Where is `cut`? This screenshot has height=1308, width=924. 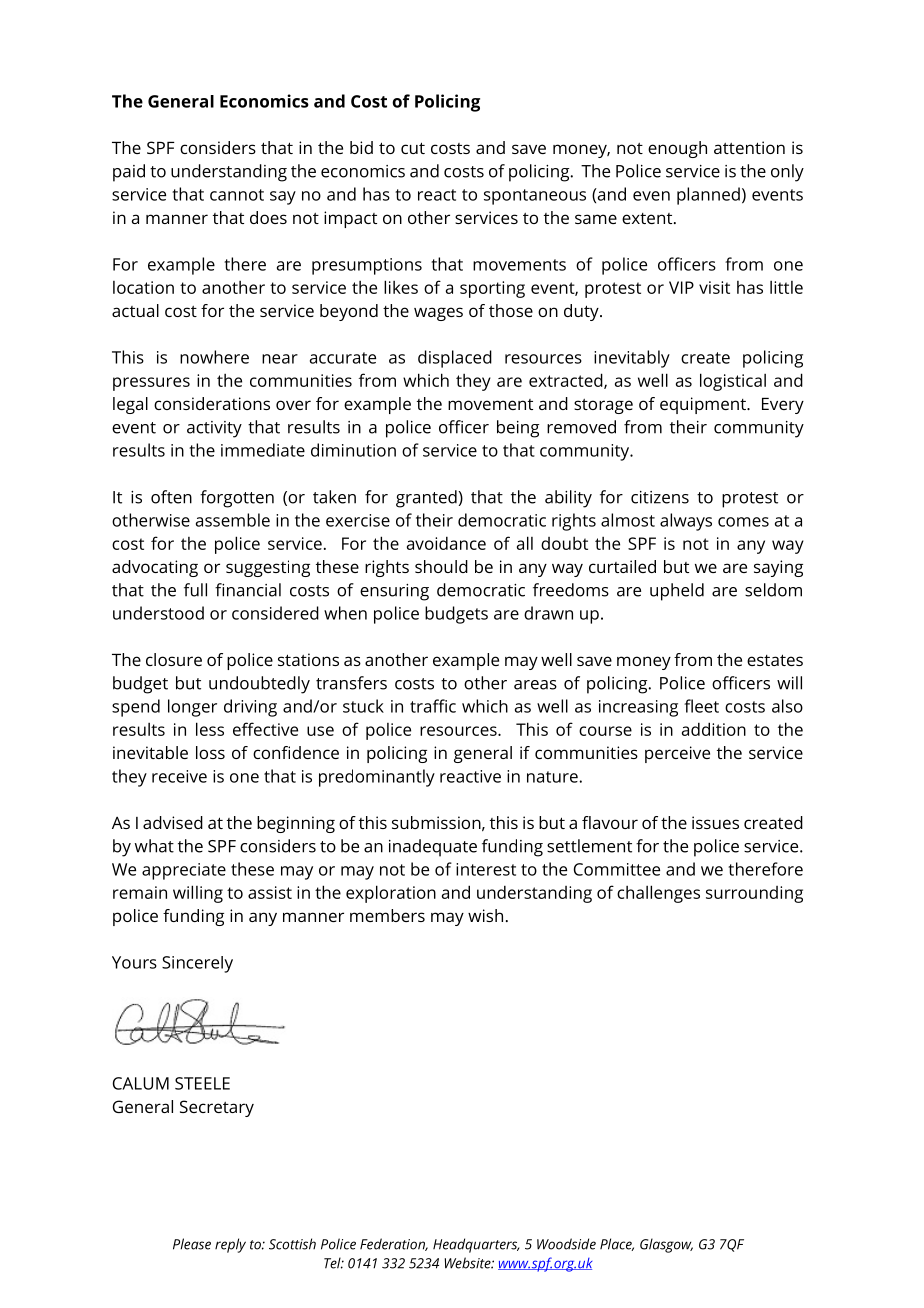 cut is located at coordinates (413, 148).
